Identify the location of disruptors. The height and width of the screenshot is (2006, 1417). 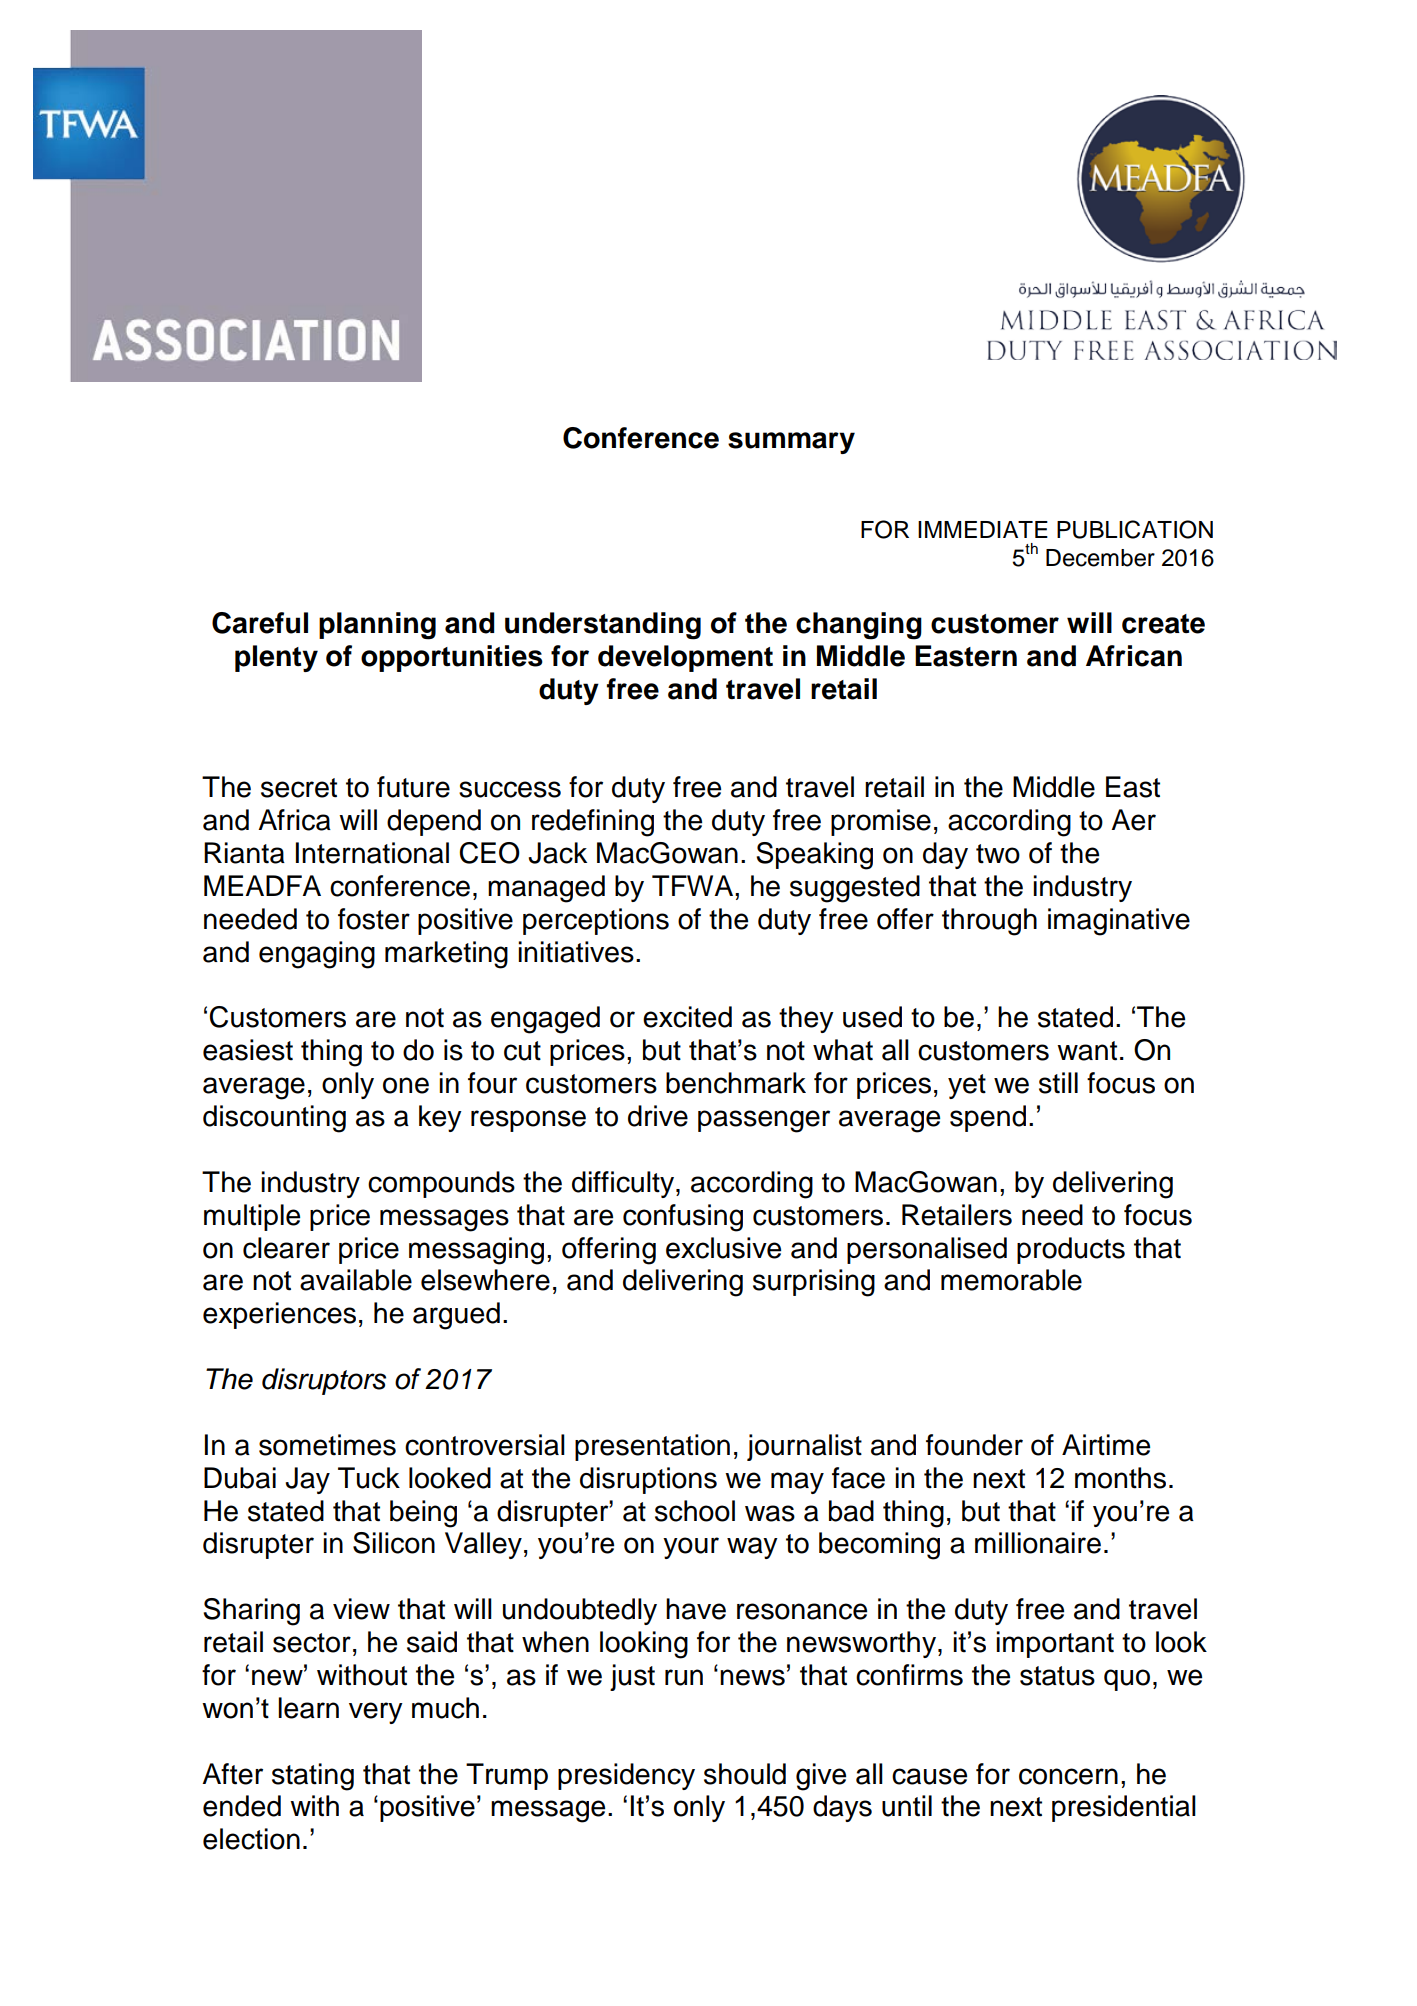
(324, 1381).
